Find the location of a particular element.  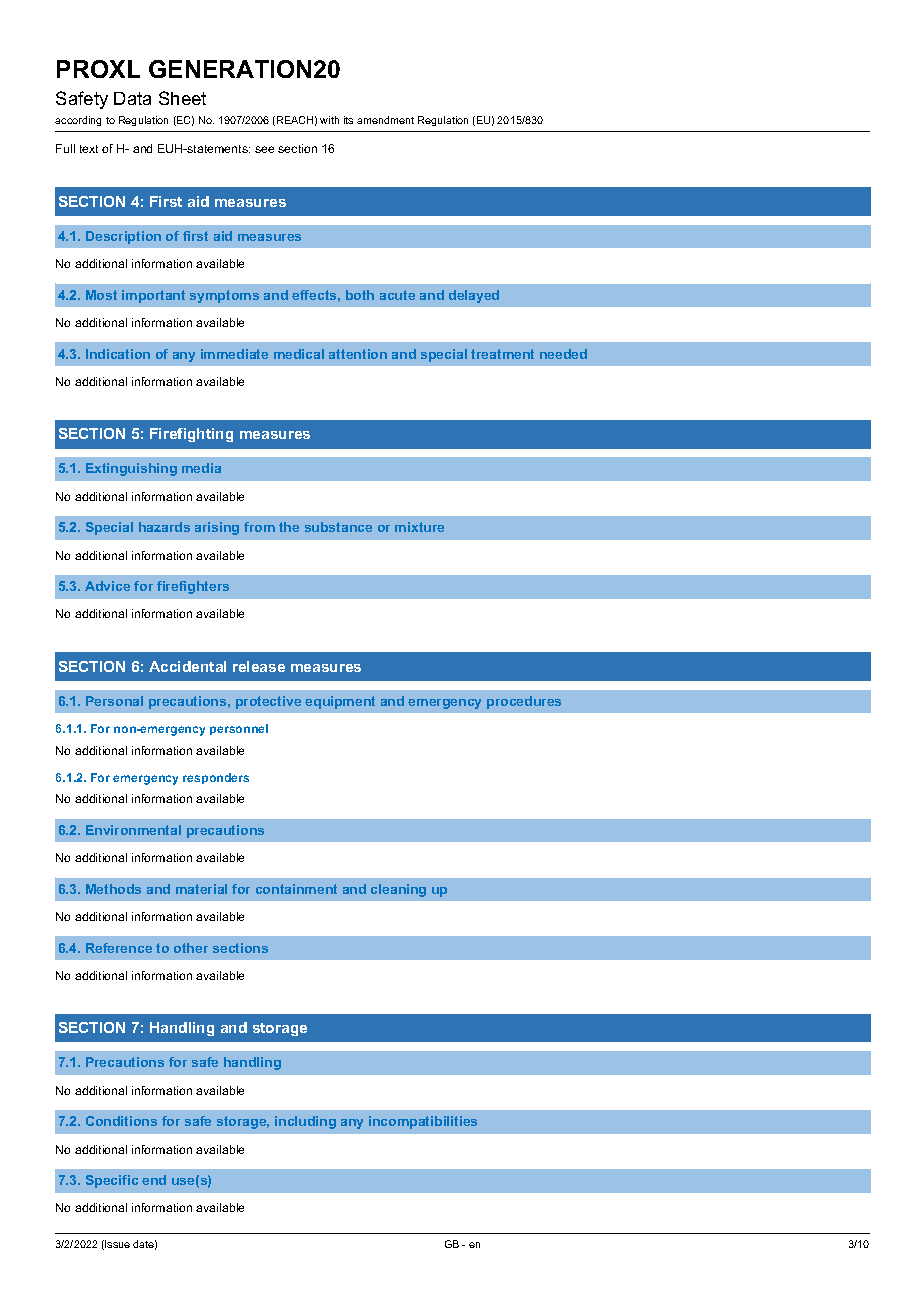

Data is located at coordinates (132, 98).
